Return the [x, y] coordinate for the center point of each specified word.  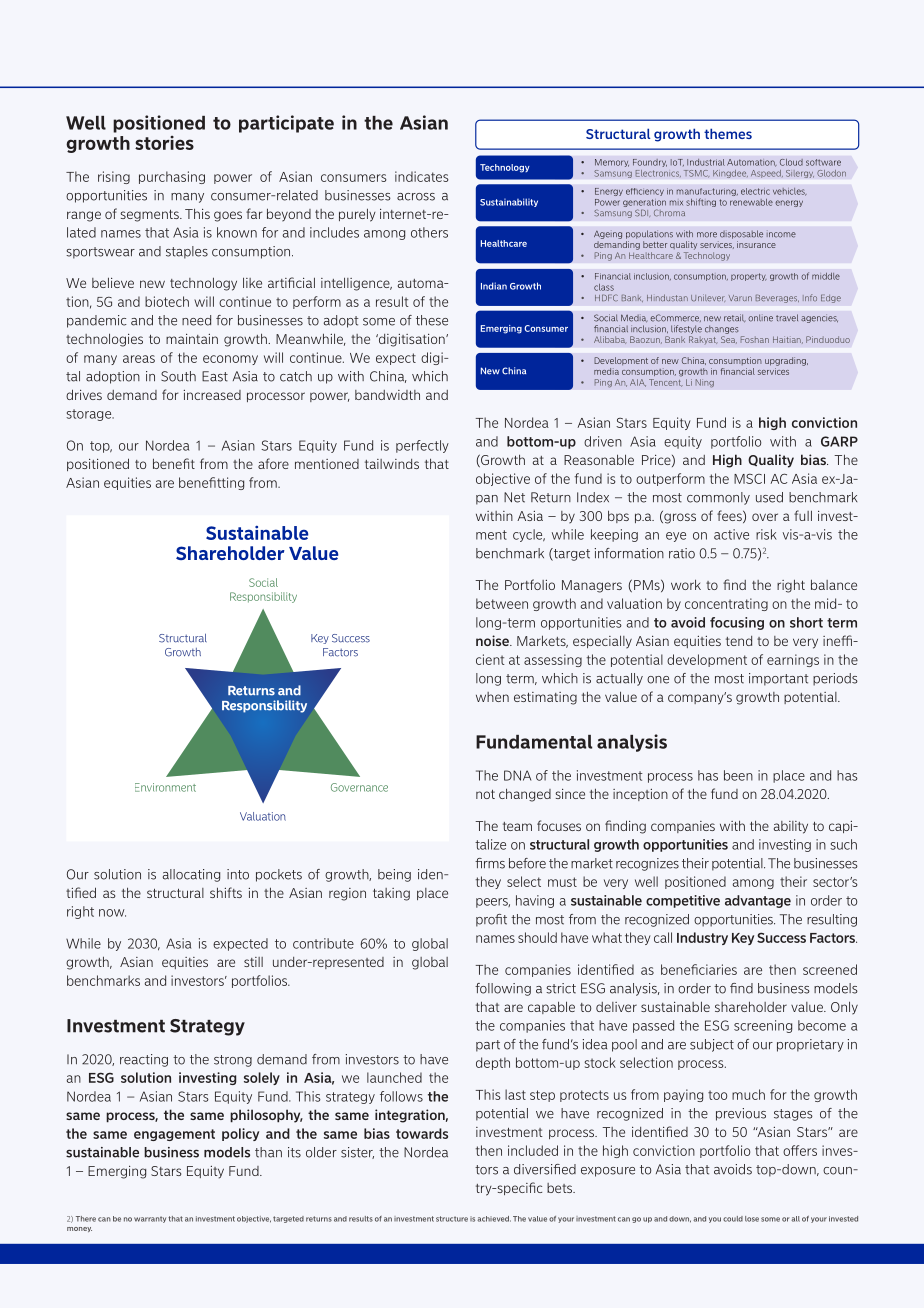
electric [755, 191]
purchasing [172, 177]
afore [273, 463]
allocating [191, 875]
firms [490, 863]
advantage [758, 901]
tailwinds [392, 464]
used [769, 497]
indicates [422, 176]
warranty [150, 1219]
